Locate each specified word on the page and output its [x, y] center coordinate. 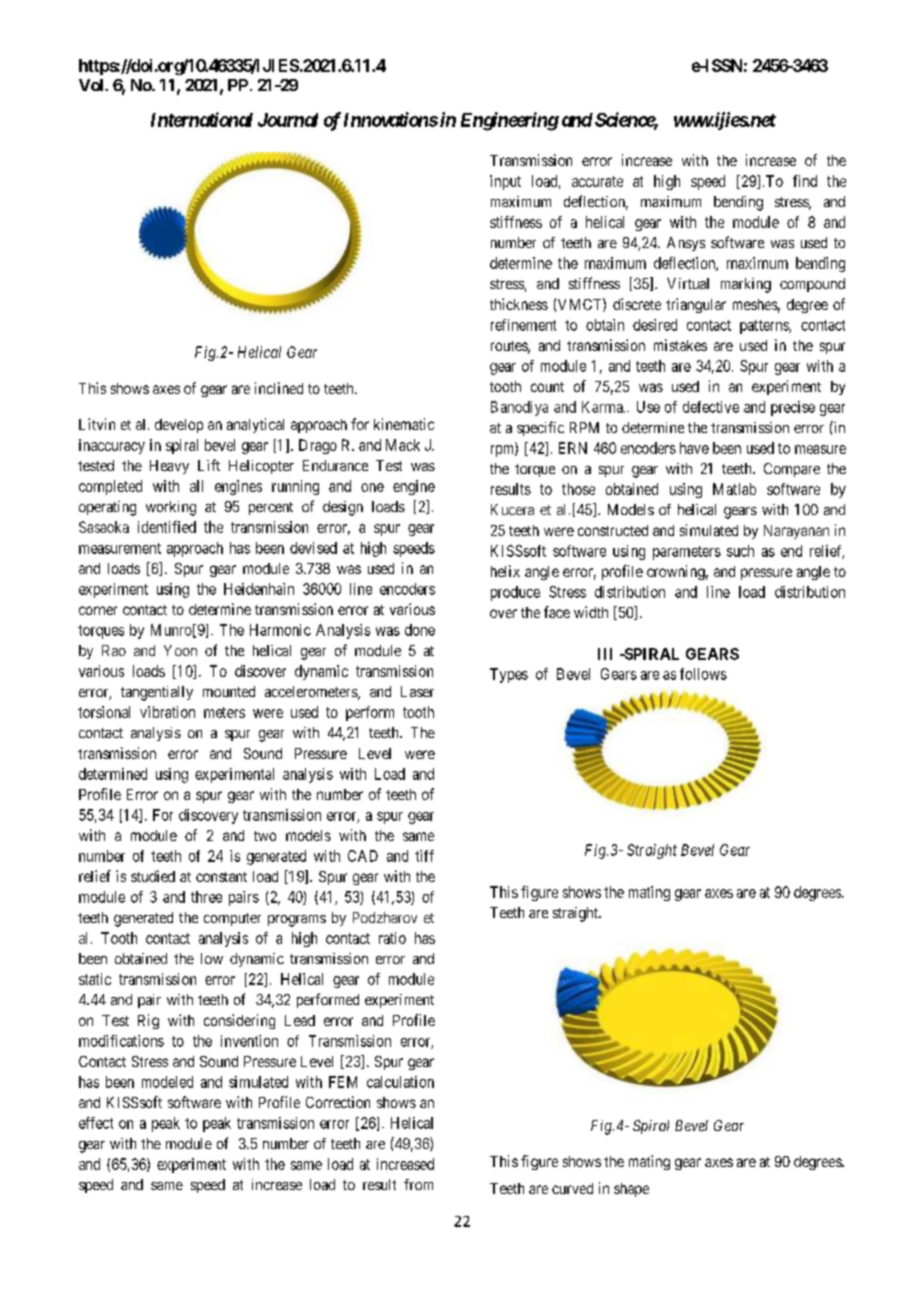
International [202, 119]
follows [703, 674]
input [505, 182]
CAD [363, 856]
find [805, 181]
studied [153, 876]
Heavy [169, 467]
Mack [403, 445]
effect [96, 1123]
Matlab [734, 489]
